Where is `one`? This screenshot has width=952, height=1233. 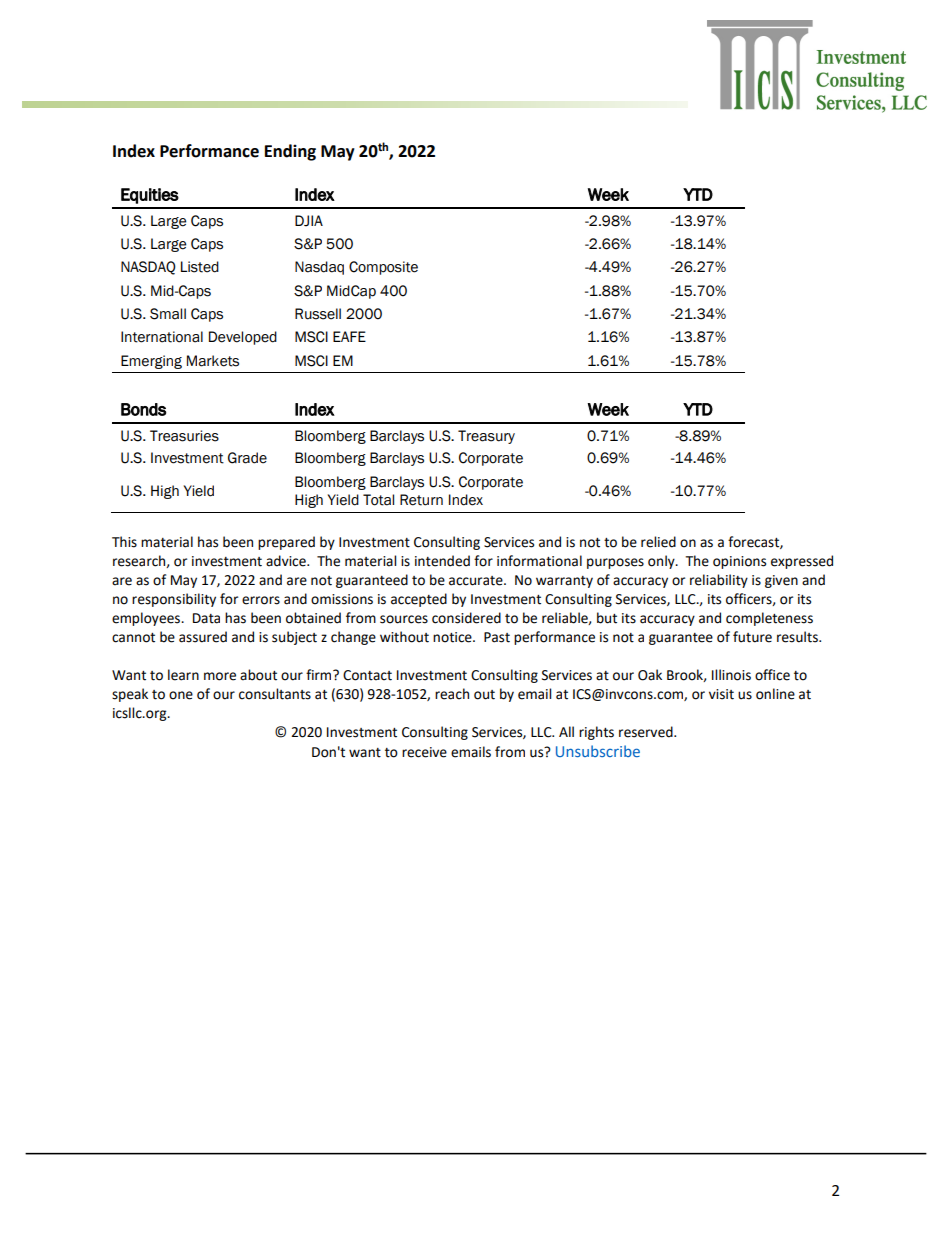 one is located at coordinates (181, 695).
